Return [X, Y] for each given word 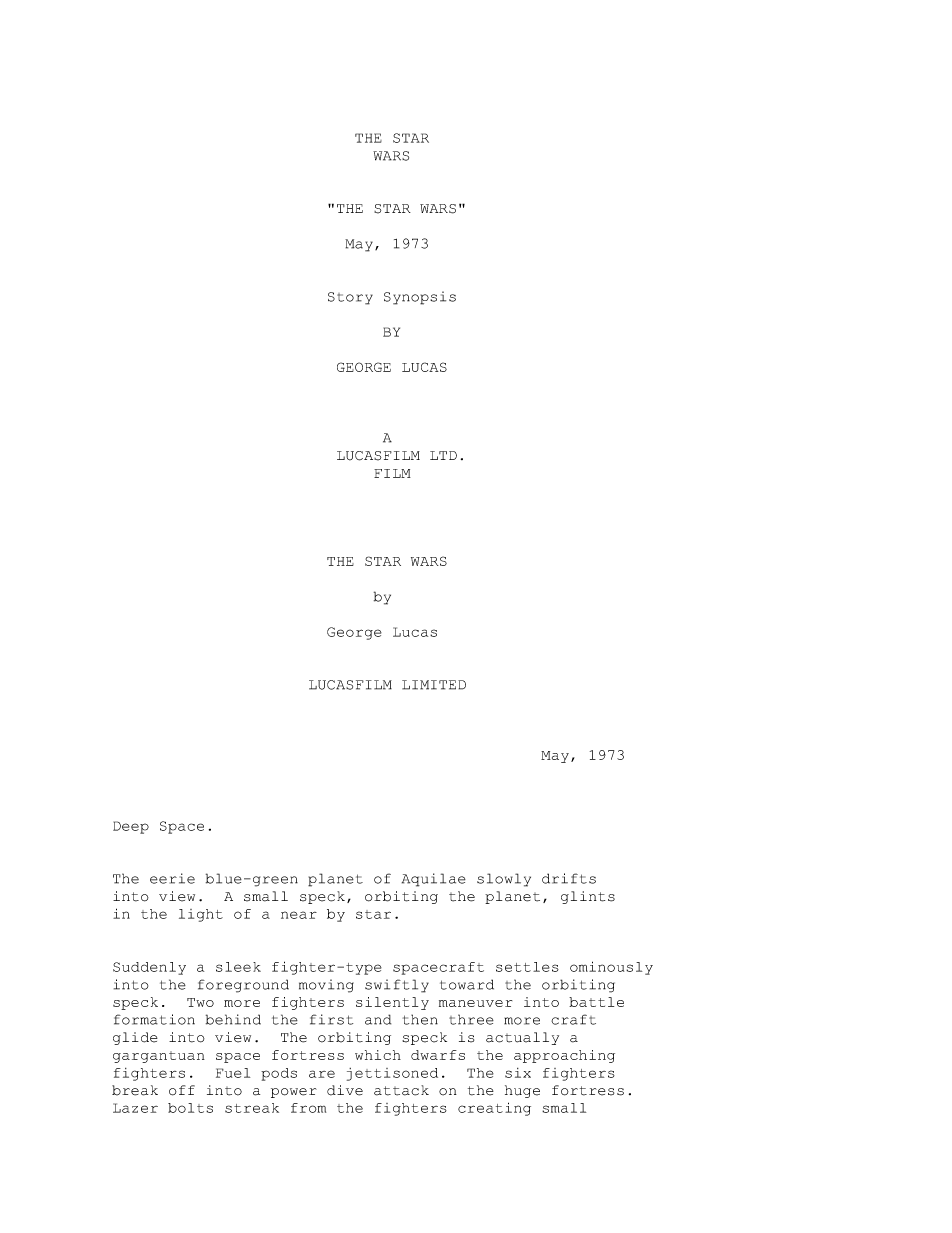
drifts [569, 878]
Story [350, 298]
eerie [172, 878]
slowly [504, 880]
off [182, 1090]
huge [522, 1091]
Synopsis [420, 298]
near [299, 915]
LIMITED [434, 685]
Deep [131, 827]
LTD [443, 455]
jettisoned [392, 1074]
